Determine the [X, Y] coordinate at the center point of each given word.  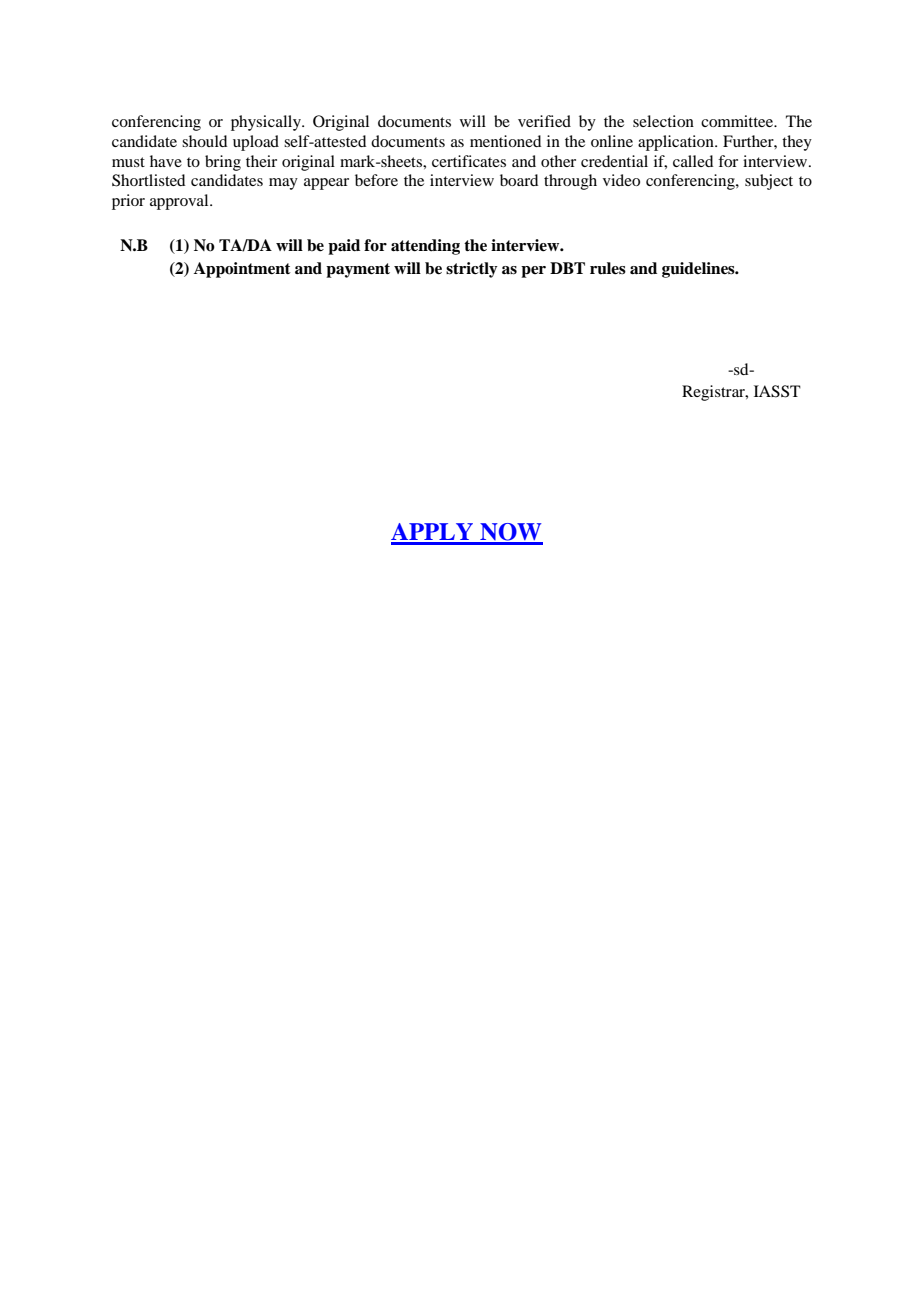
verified [544, 121]
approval [180, 202]
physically [267, 123]
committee [738, 121]
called [693, 161]
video [621, 180]
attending [425, 247]
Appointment [242, 270]
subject [769, 182]
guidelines [699, 270]
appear [326, 184]
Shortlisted [148, 180]
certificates [469, 161]
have [166, 161]
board [519, 180]
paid [344, 247]
